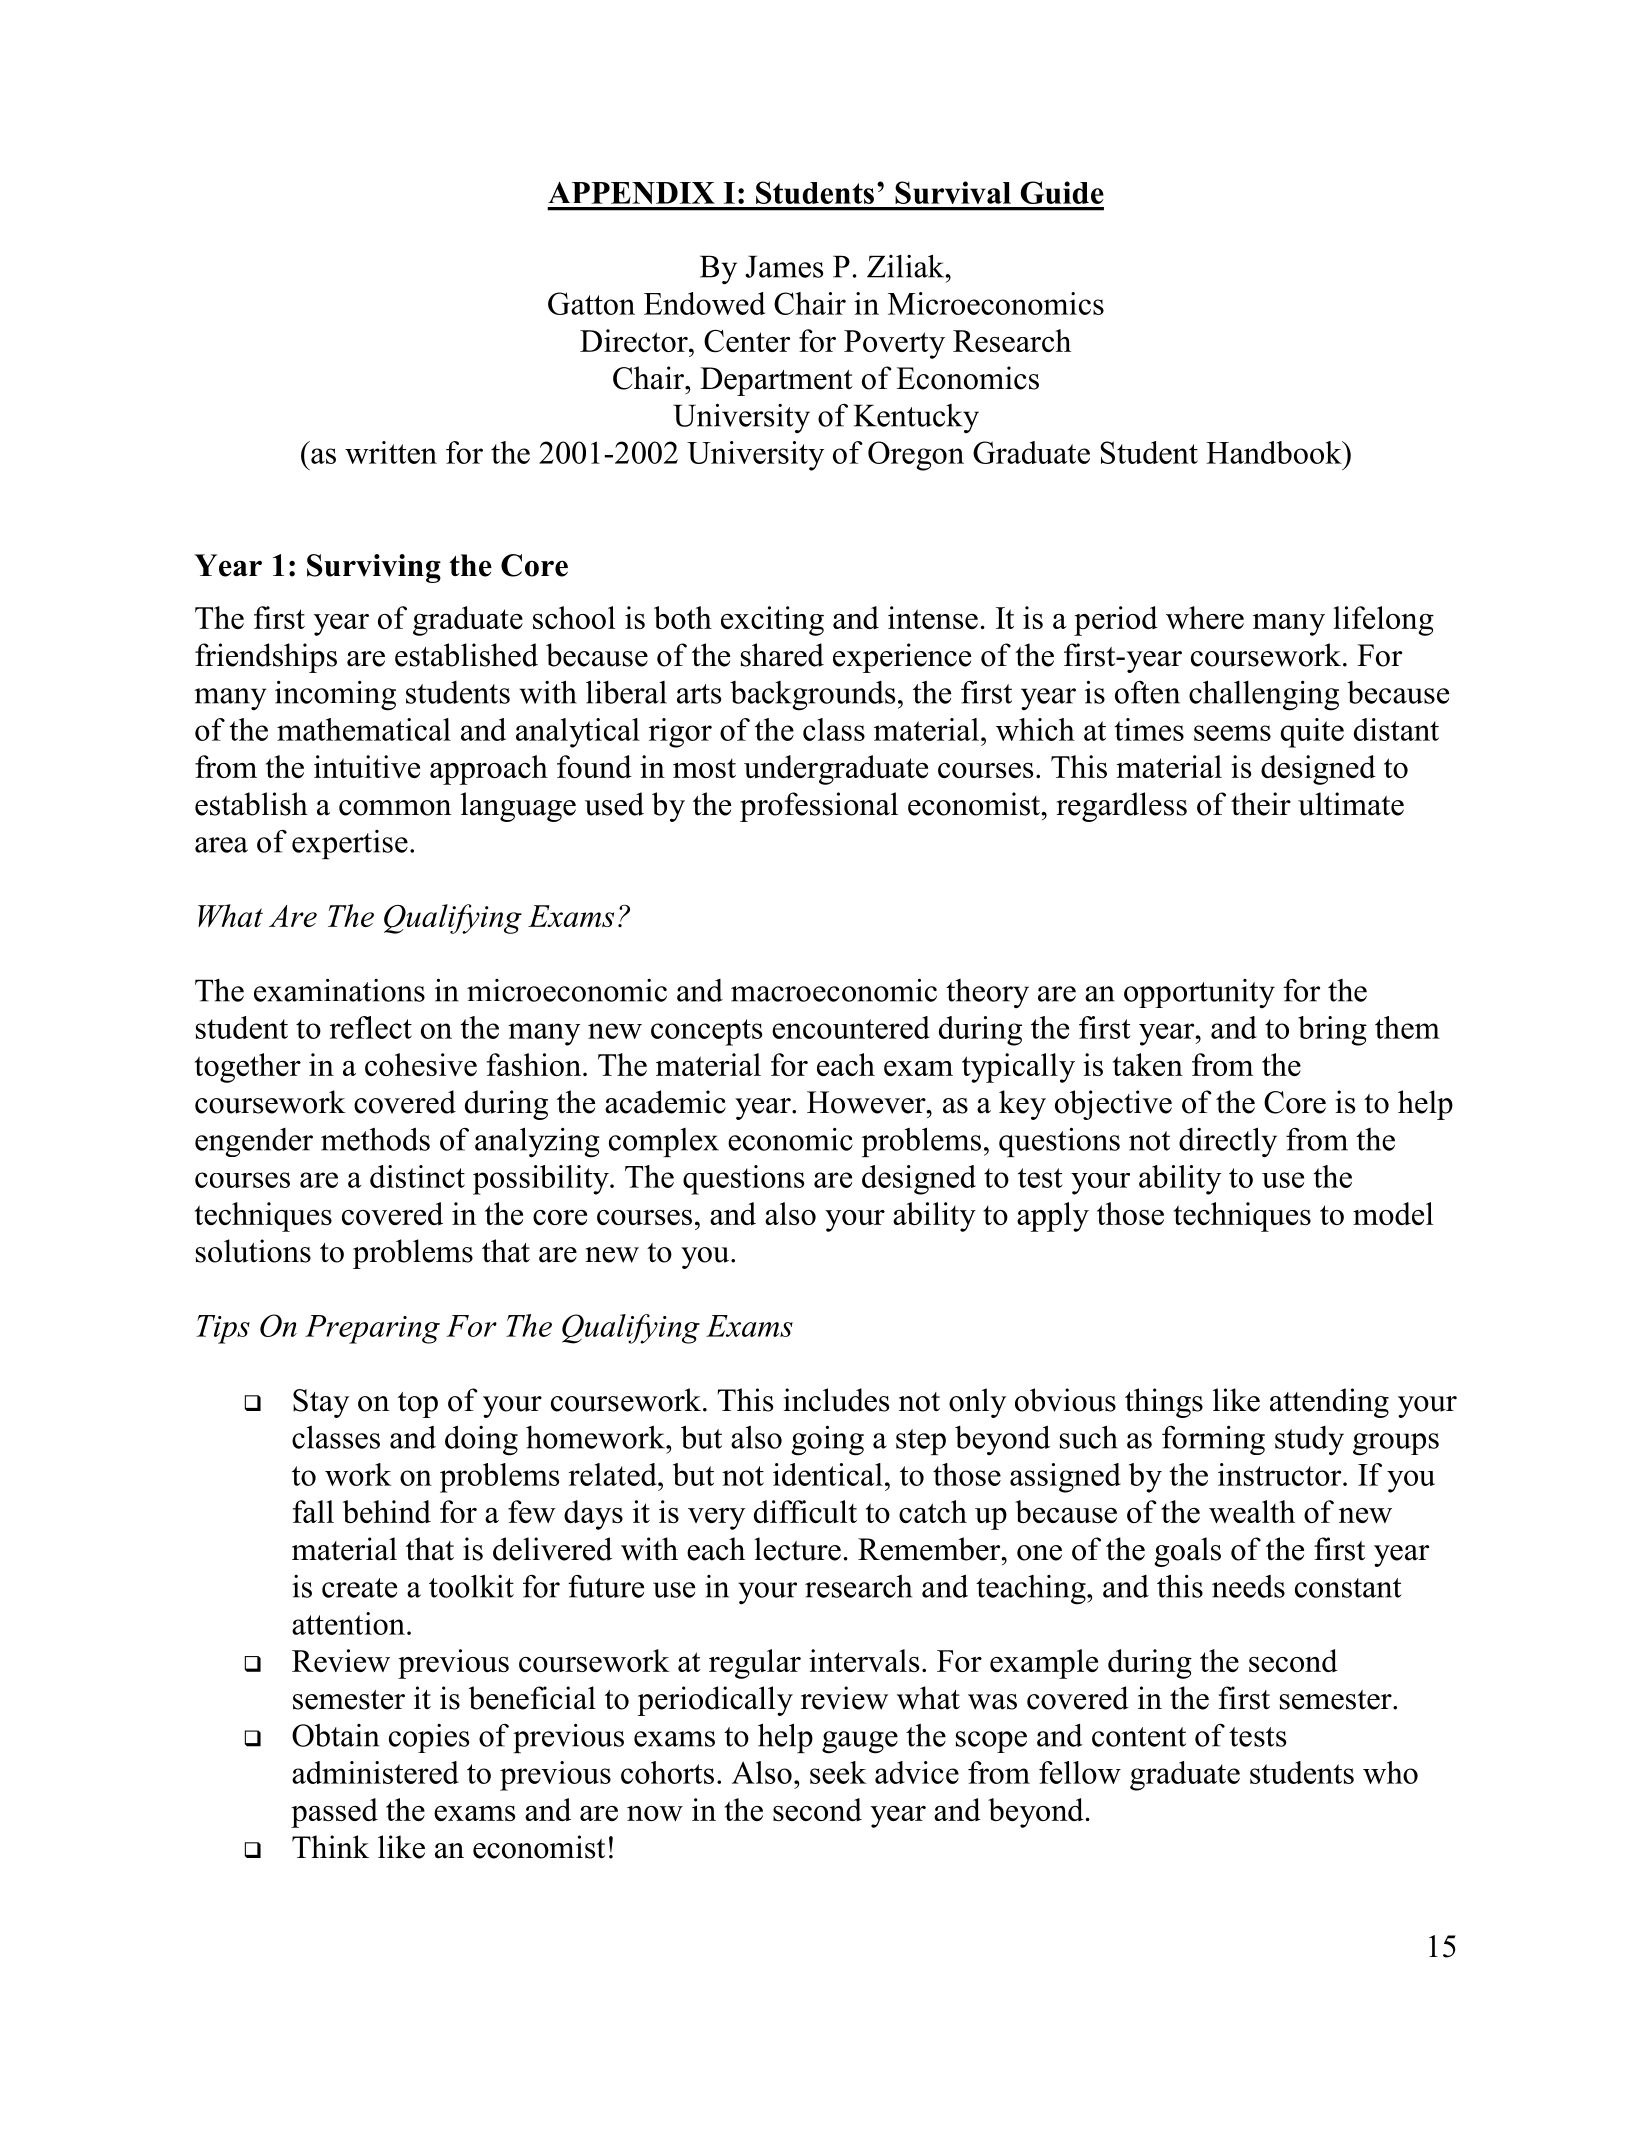 The image size is (1652, 2138). What do you see at coordinates (851, 1027) in the page?
I see `encountered` at bounding box center [851, 1027].
